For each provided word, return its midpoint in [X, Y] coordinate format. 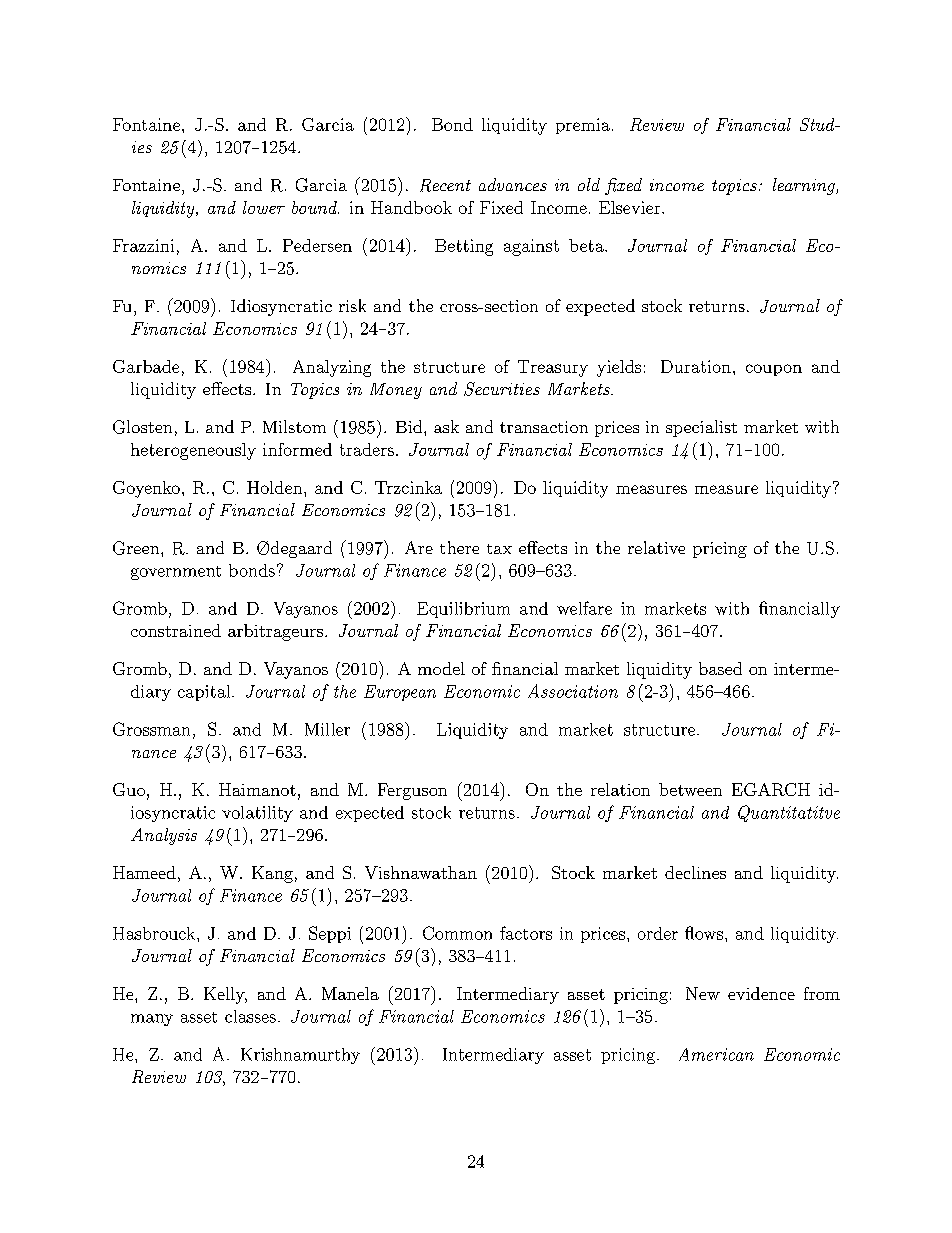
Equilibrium [463, 610]
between [690, 789]
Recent [445, 185]
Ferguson [412, 791]
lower [264, 207]
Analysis [164, 836]
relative [656, 547]
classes [250, 1016]
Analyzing [332, 368]
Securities [502, 389]
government [176, 573]
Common [457, 933]
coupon [774, 370]
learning [805, 186]
